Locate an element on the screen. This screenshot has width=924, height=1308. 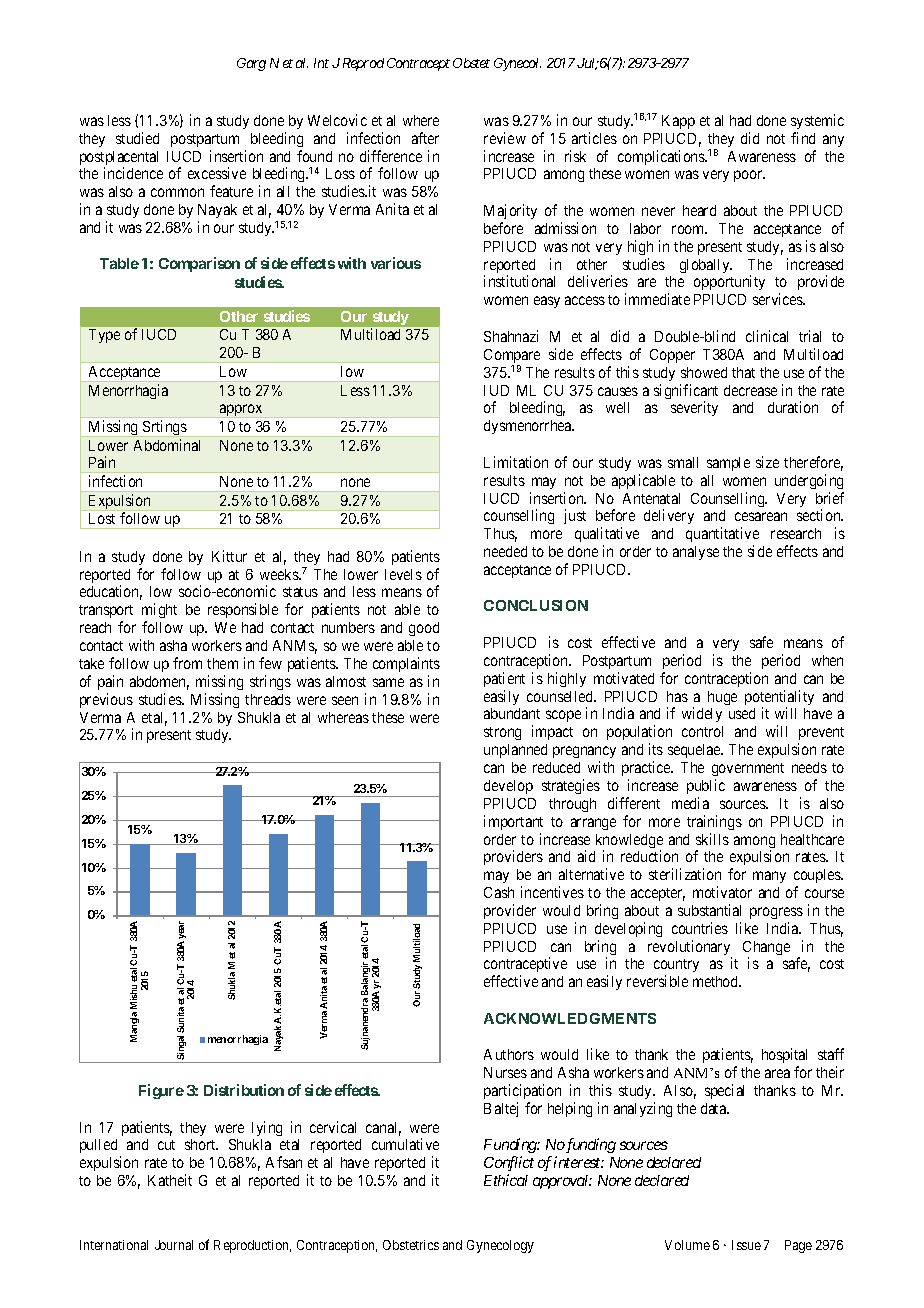
Lost is located at coordinates (102, 518).
